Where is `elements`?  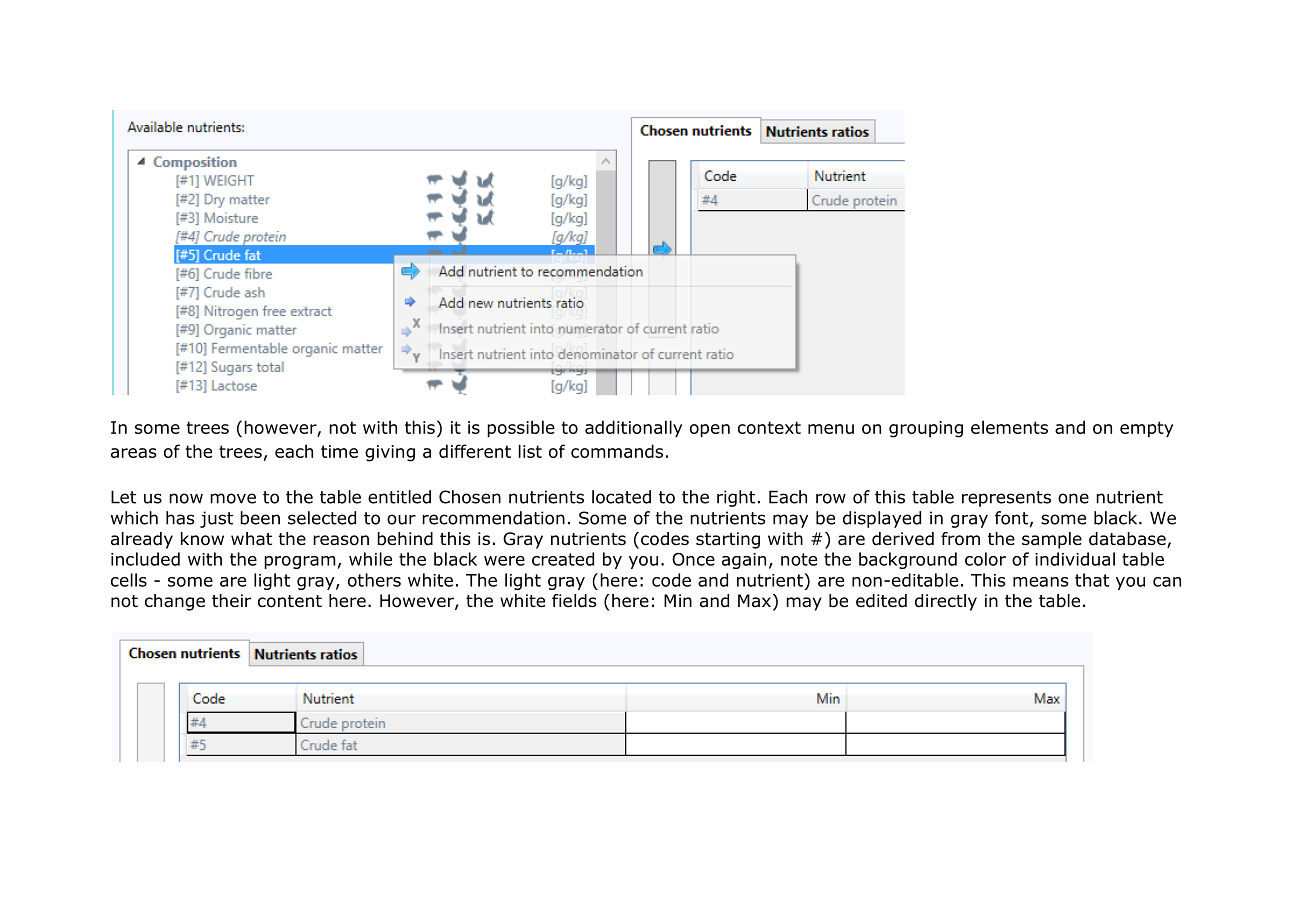
elements is located at coordinates (1009, 427).
